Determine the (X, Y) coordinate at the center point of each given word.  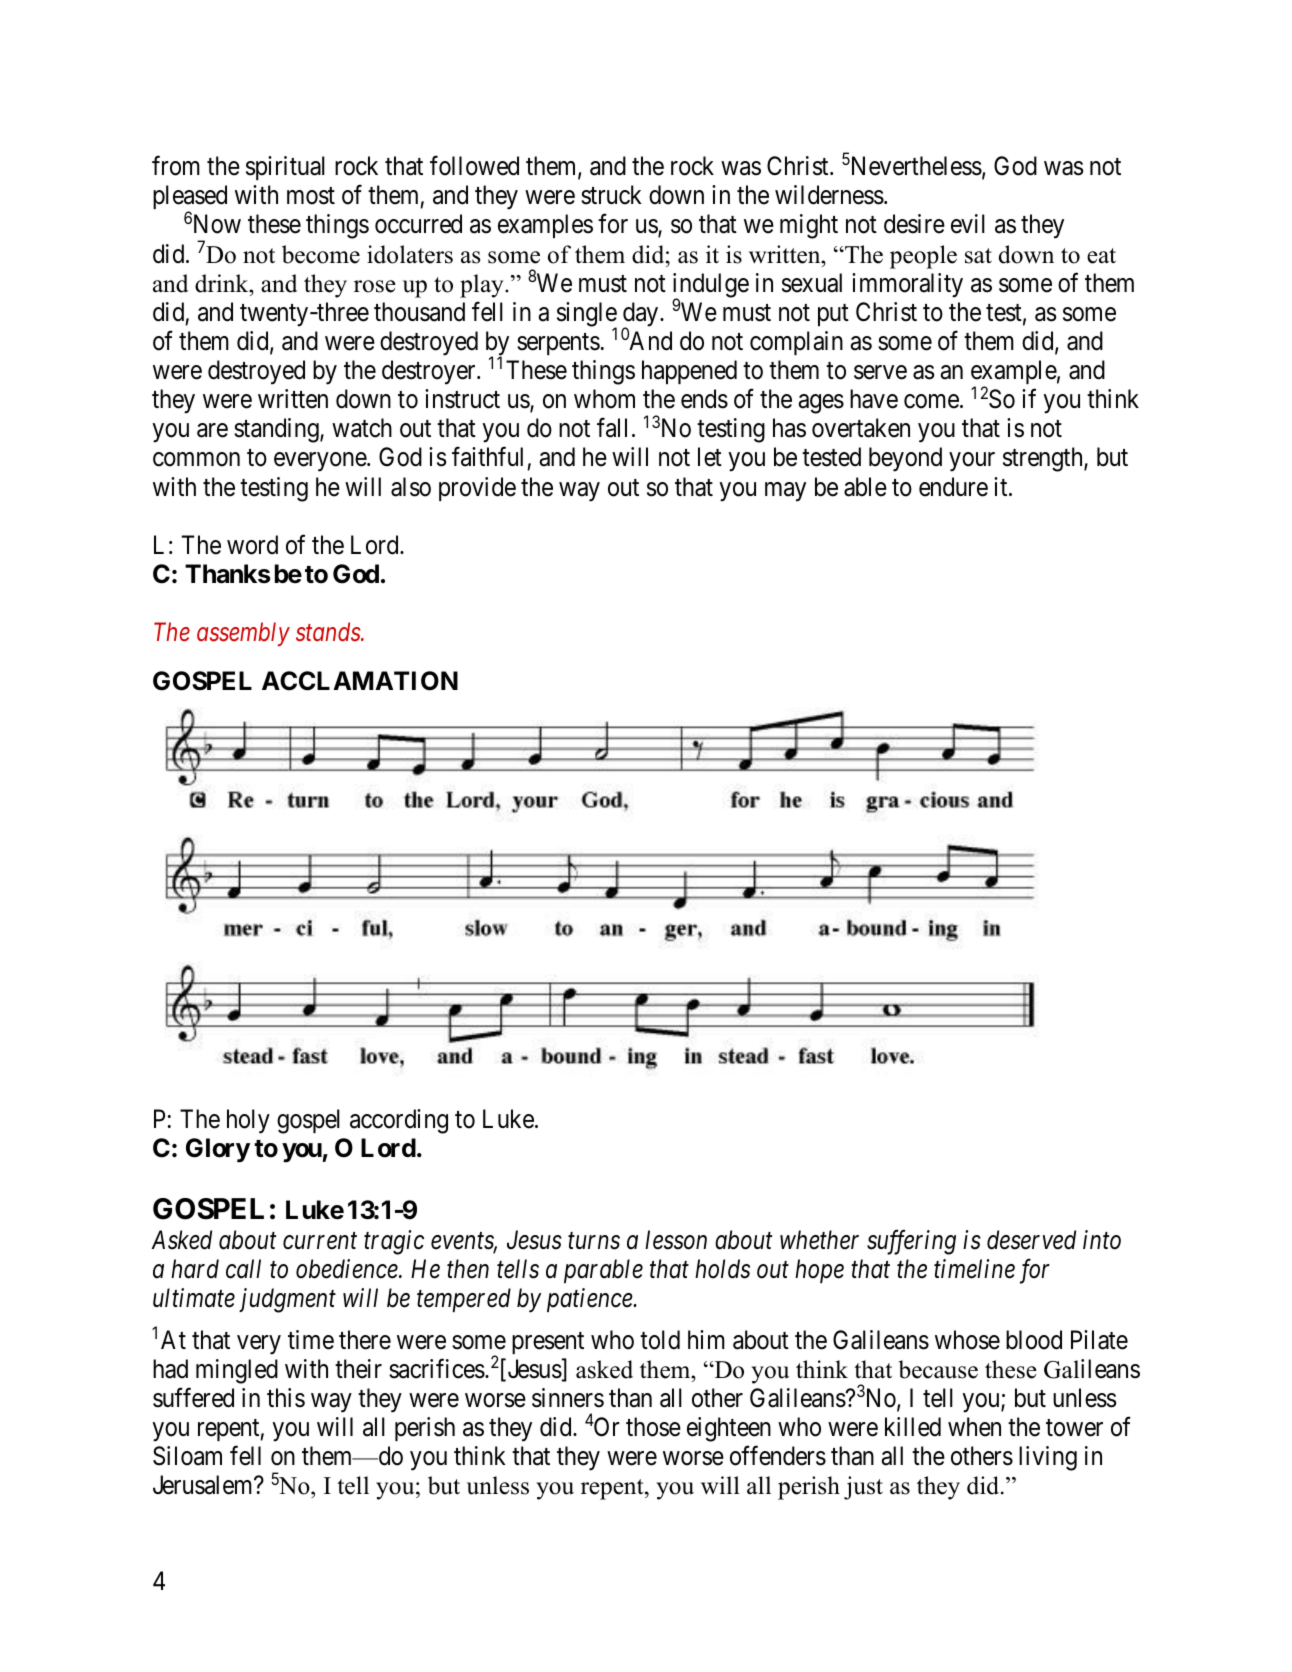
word (252, 545)
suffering (911, 1242)
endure (953, 487)
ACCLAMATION (360, 681)
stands (329, 631)
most (311, 196)
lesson (676, 1240)
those (653, 1427)
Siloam (187, 1456)
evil (968, 224)
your (972, 462)
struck (611, 195)
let (710, 457)
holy (248, 1121)
